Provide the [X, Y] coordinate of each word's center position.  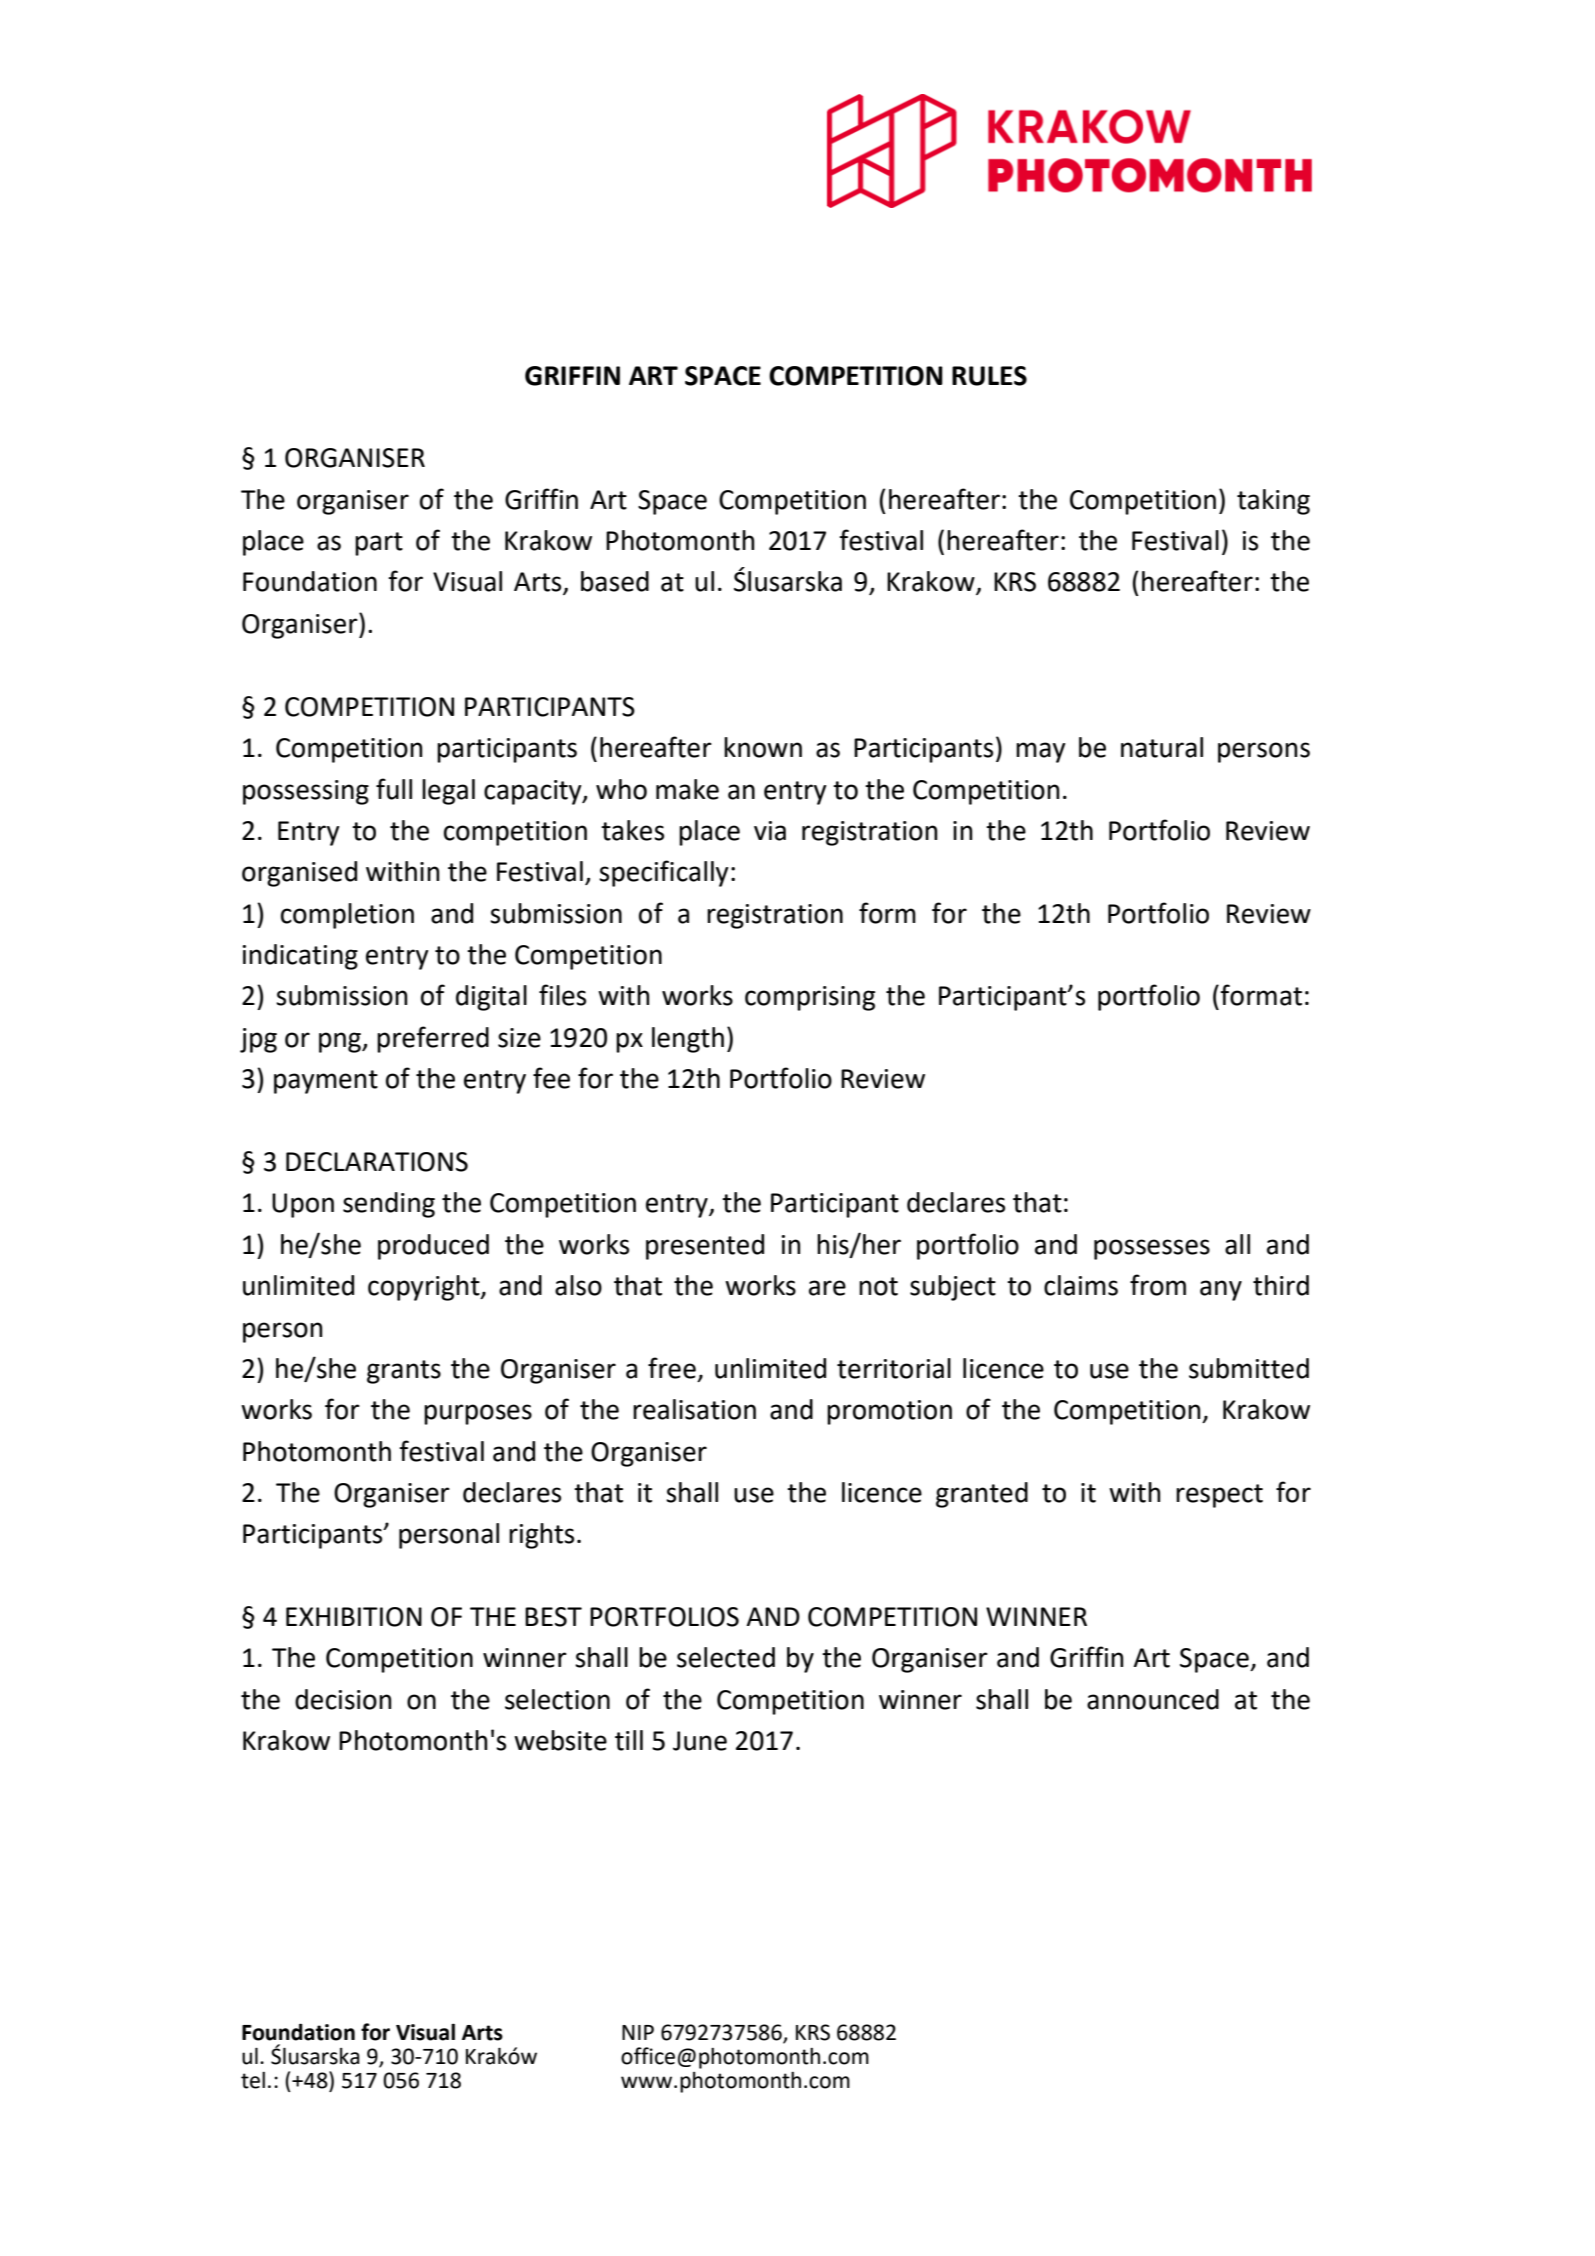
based [615, 581]
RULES [989, 376]
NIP [638, 2032]
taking [1273, 502]
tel [253, 2080]
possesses [1152, 1249]
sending [389, 1205]
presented [705, 1247]
